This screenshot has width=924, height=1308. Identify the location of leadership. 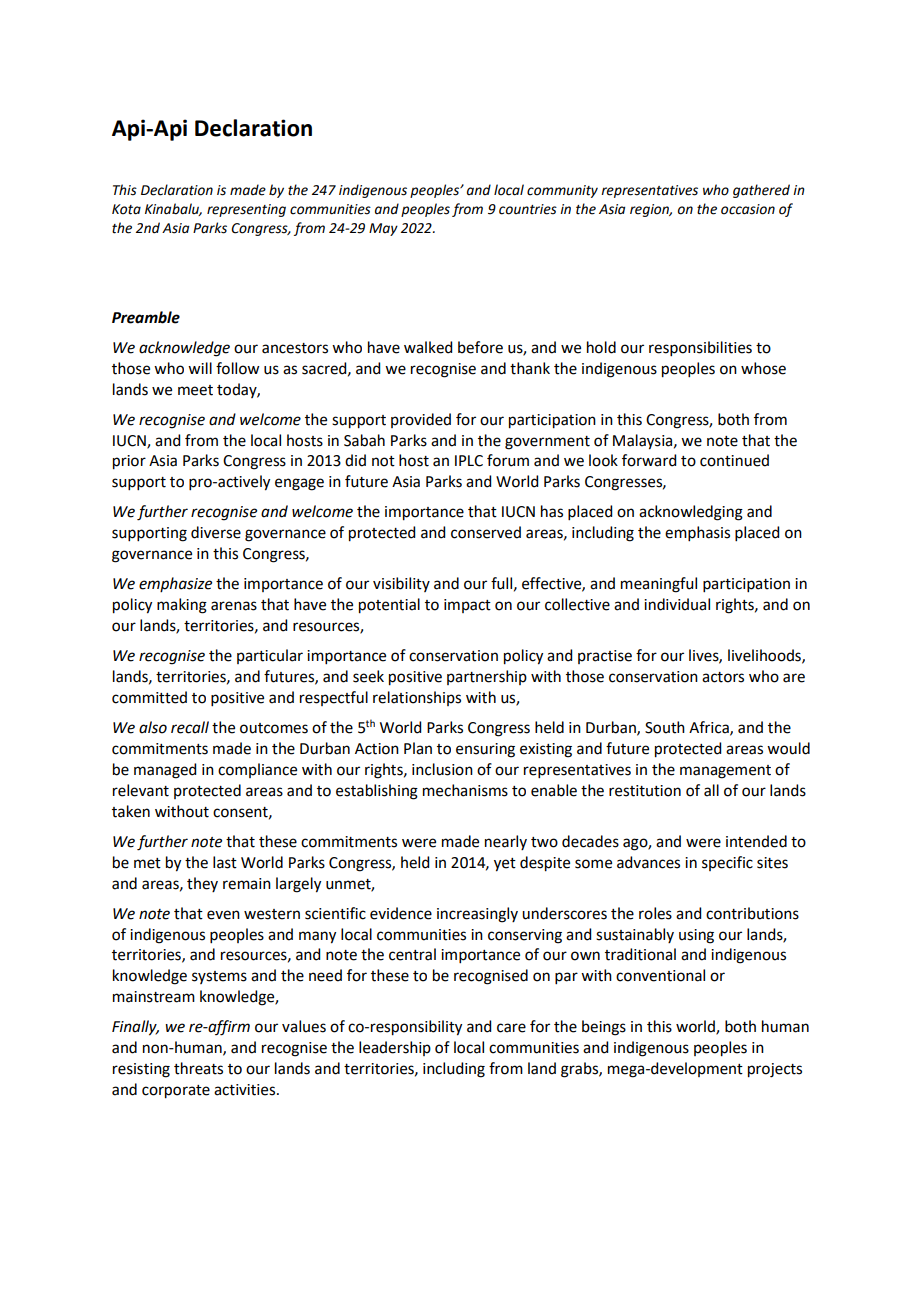
(395, 1048).
